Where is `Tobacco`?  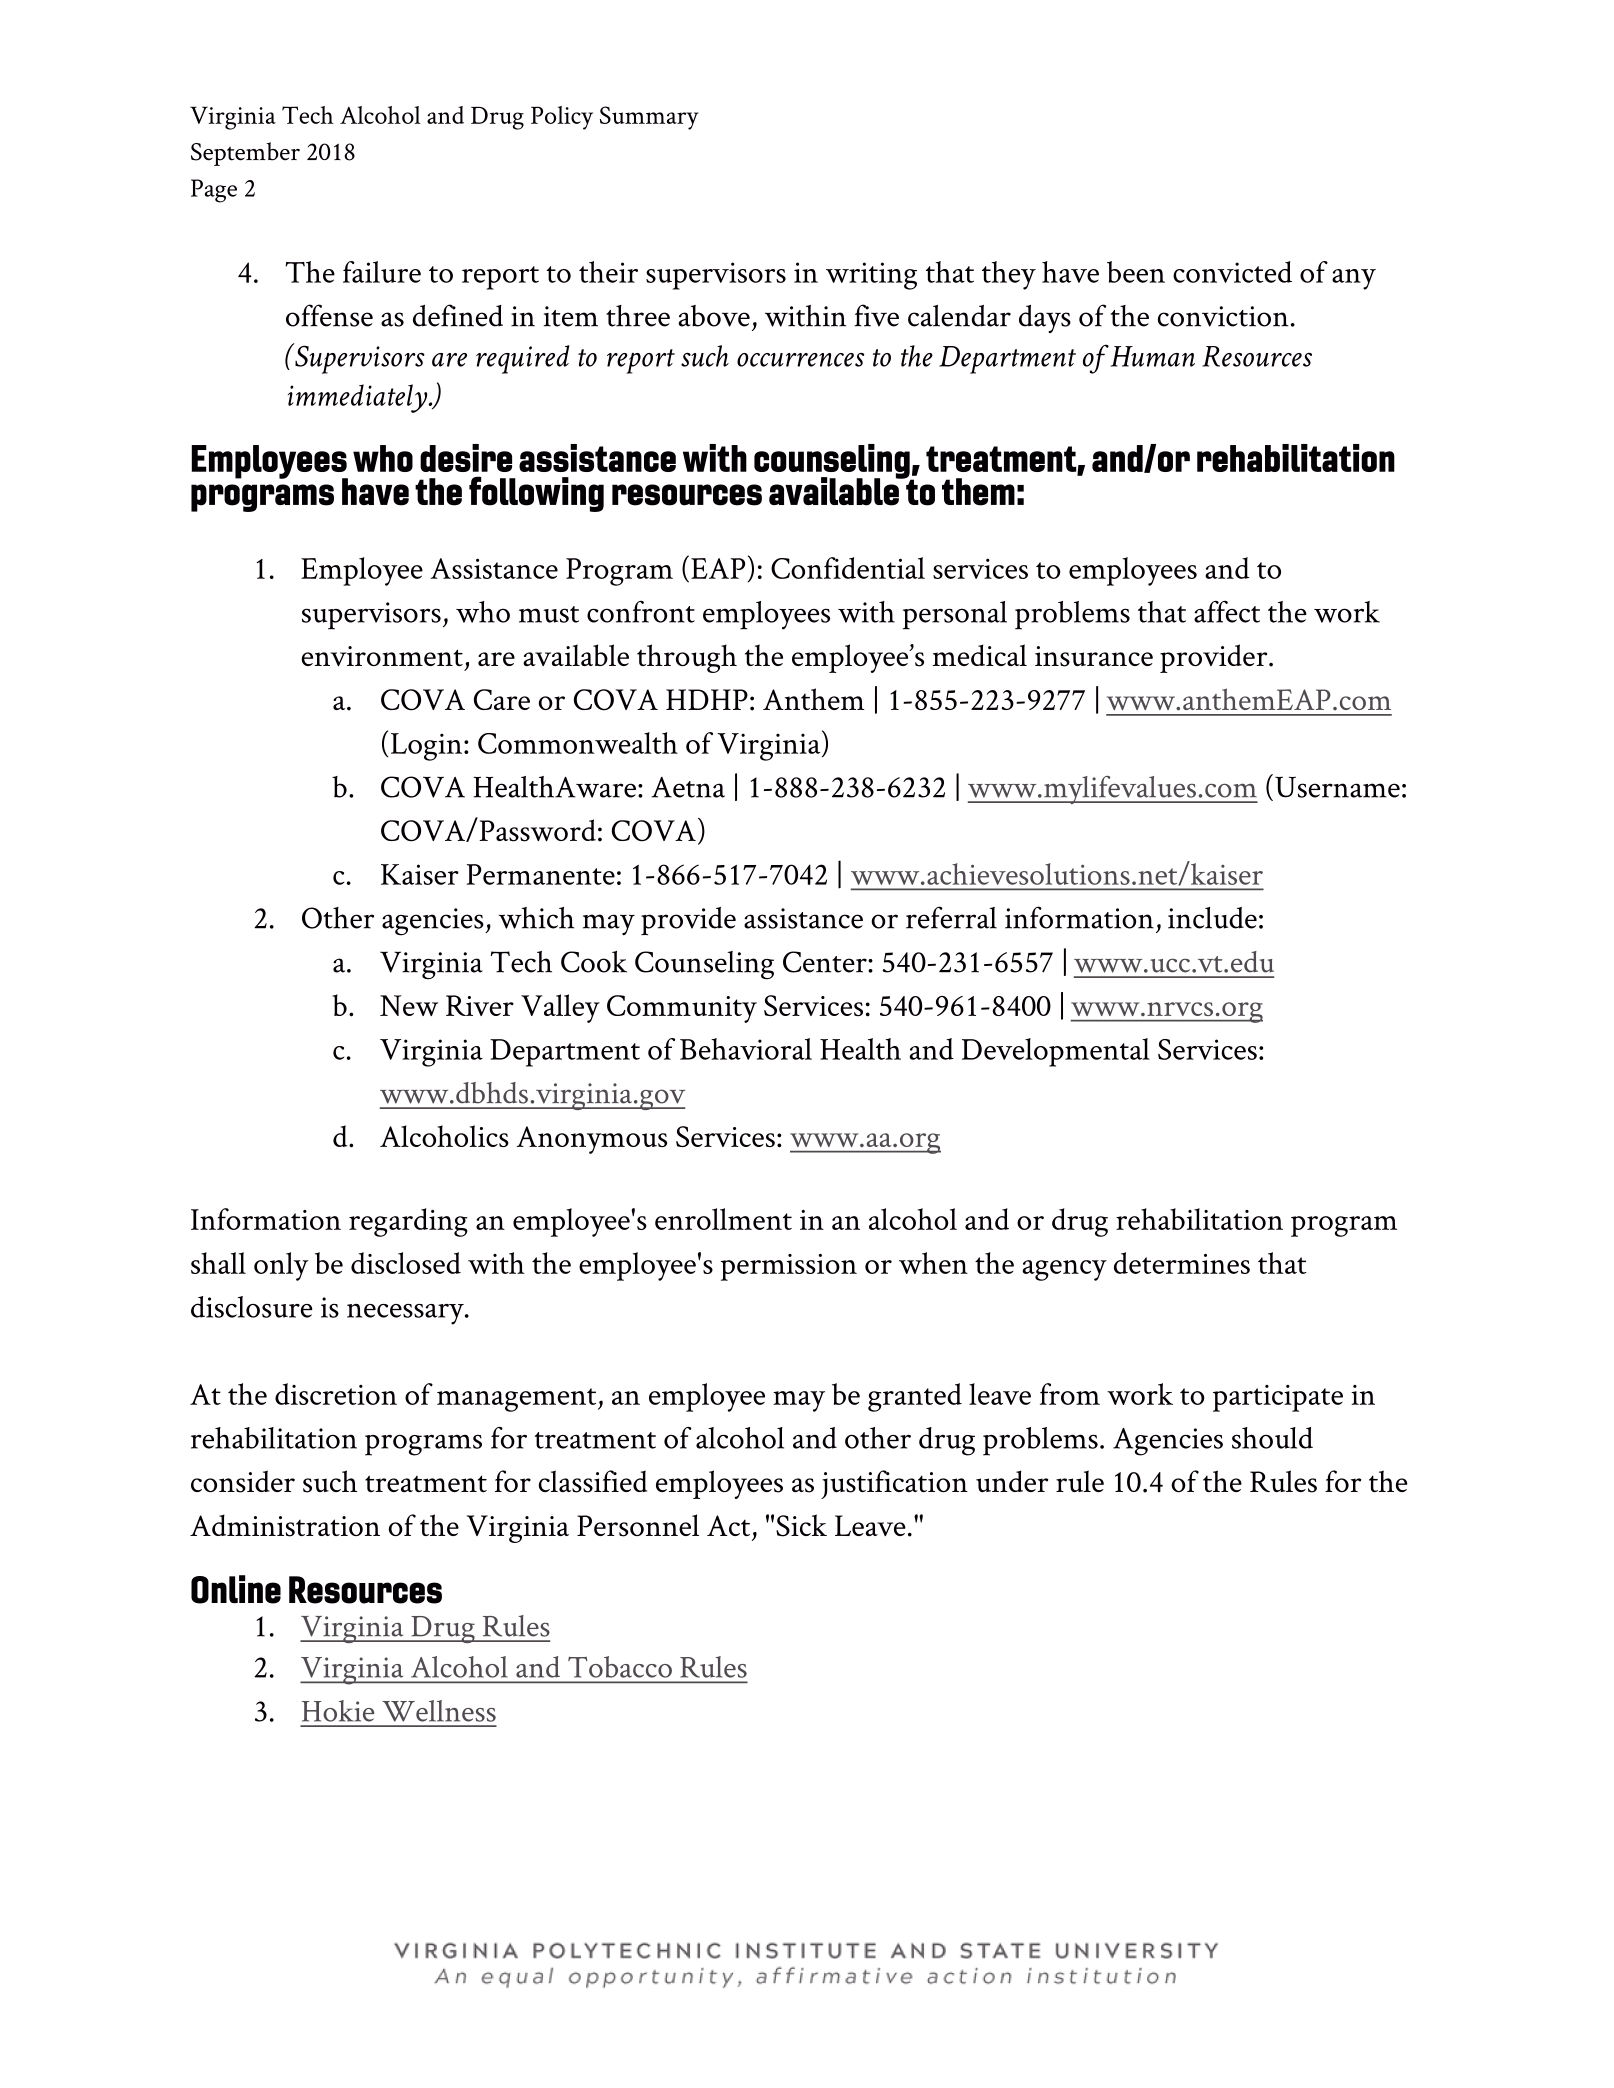
Tobacco is located at coordinates (620, 1667).
